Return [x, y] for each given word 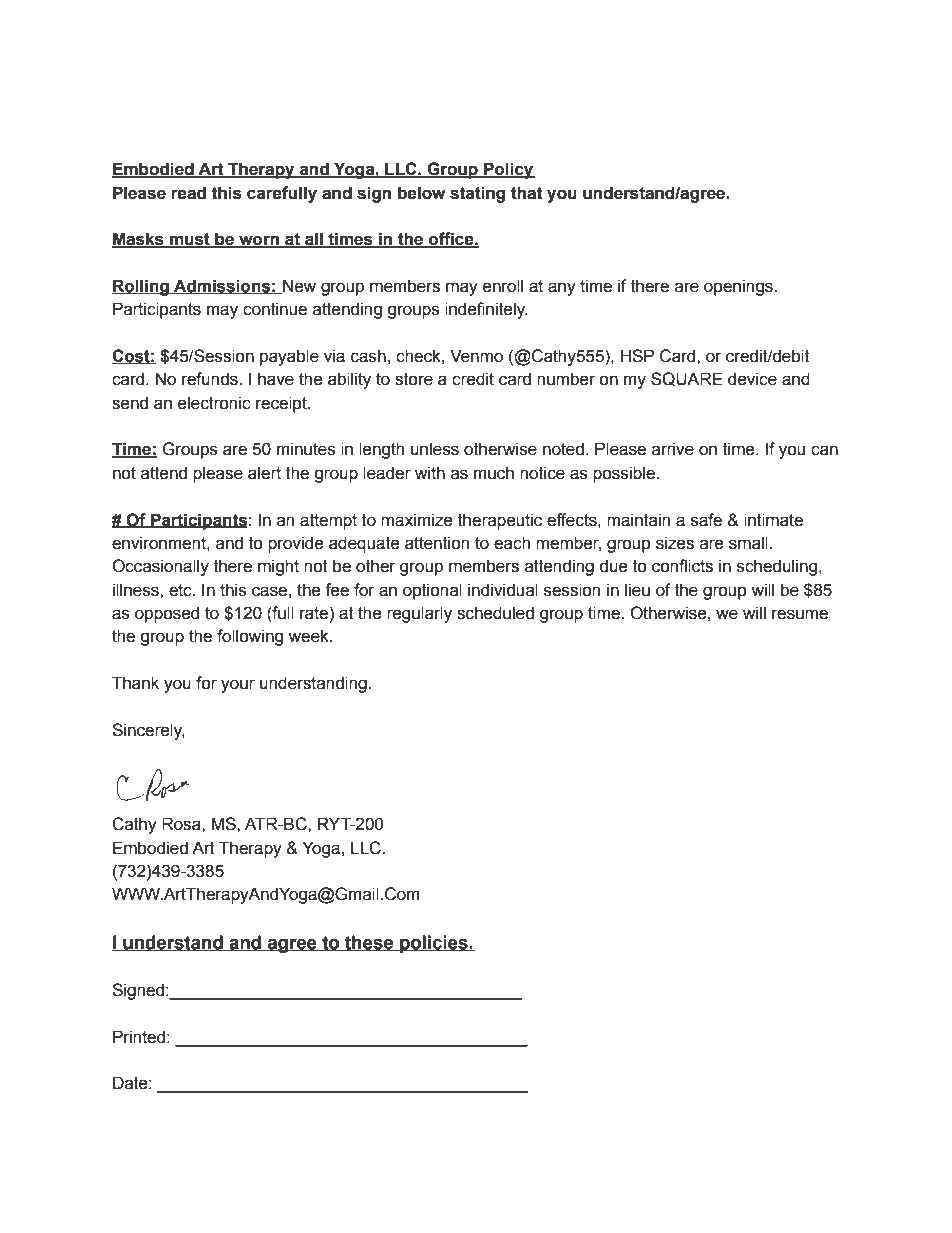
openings [739, 287]
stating [477, 194]
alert [264, 473]
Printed [139, 1037]
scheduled [495, 613]
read [188, 193]
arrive [673, 449]
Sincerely [148, 731]
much [494, 473]
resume [800, 614]
